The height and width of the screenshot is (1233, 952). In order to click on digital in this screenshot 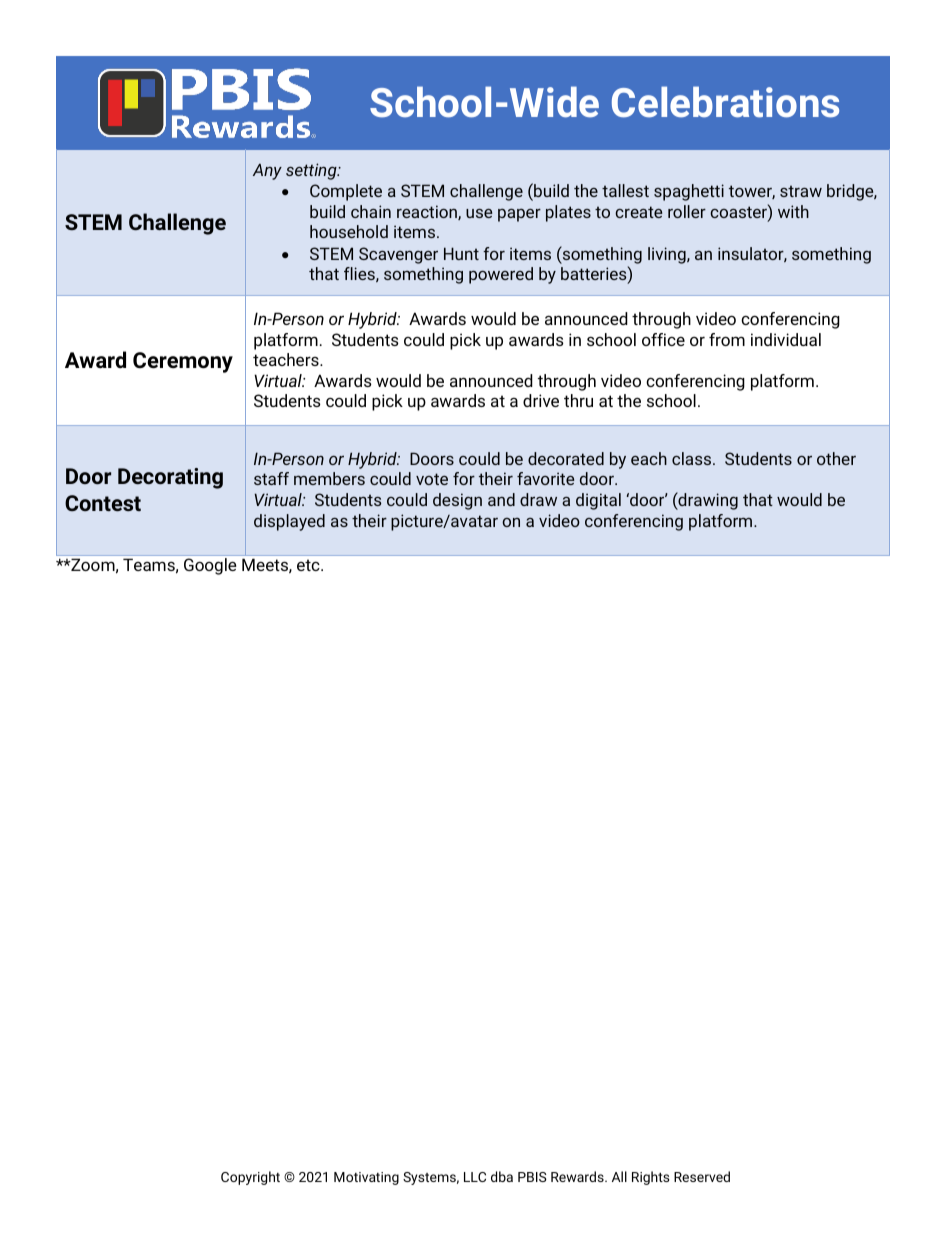, I will do `click(598, 501)`.
